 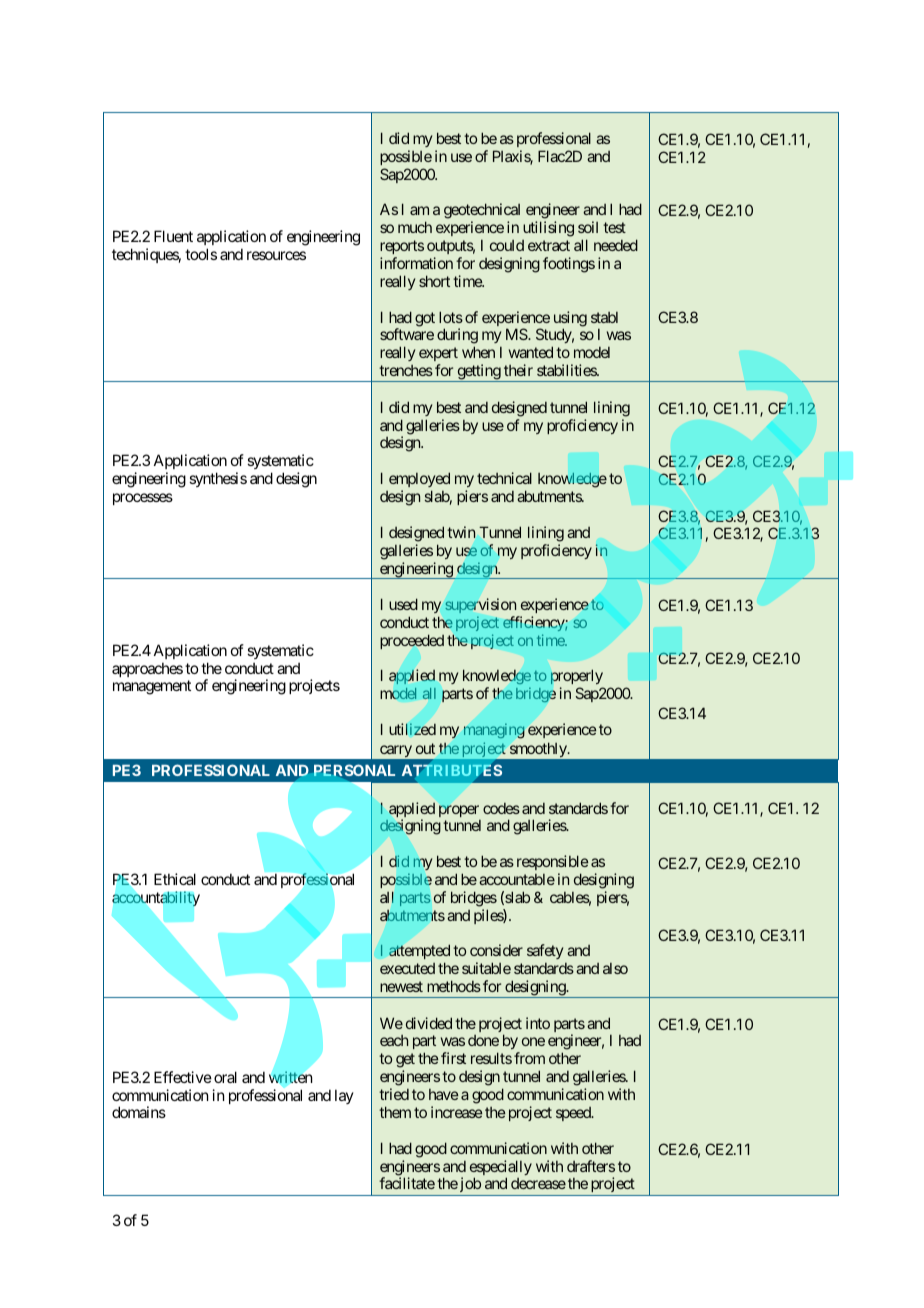 I want to click on supervision, so click(x=480, y=605).
